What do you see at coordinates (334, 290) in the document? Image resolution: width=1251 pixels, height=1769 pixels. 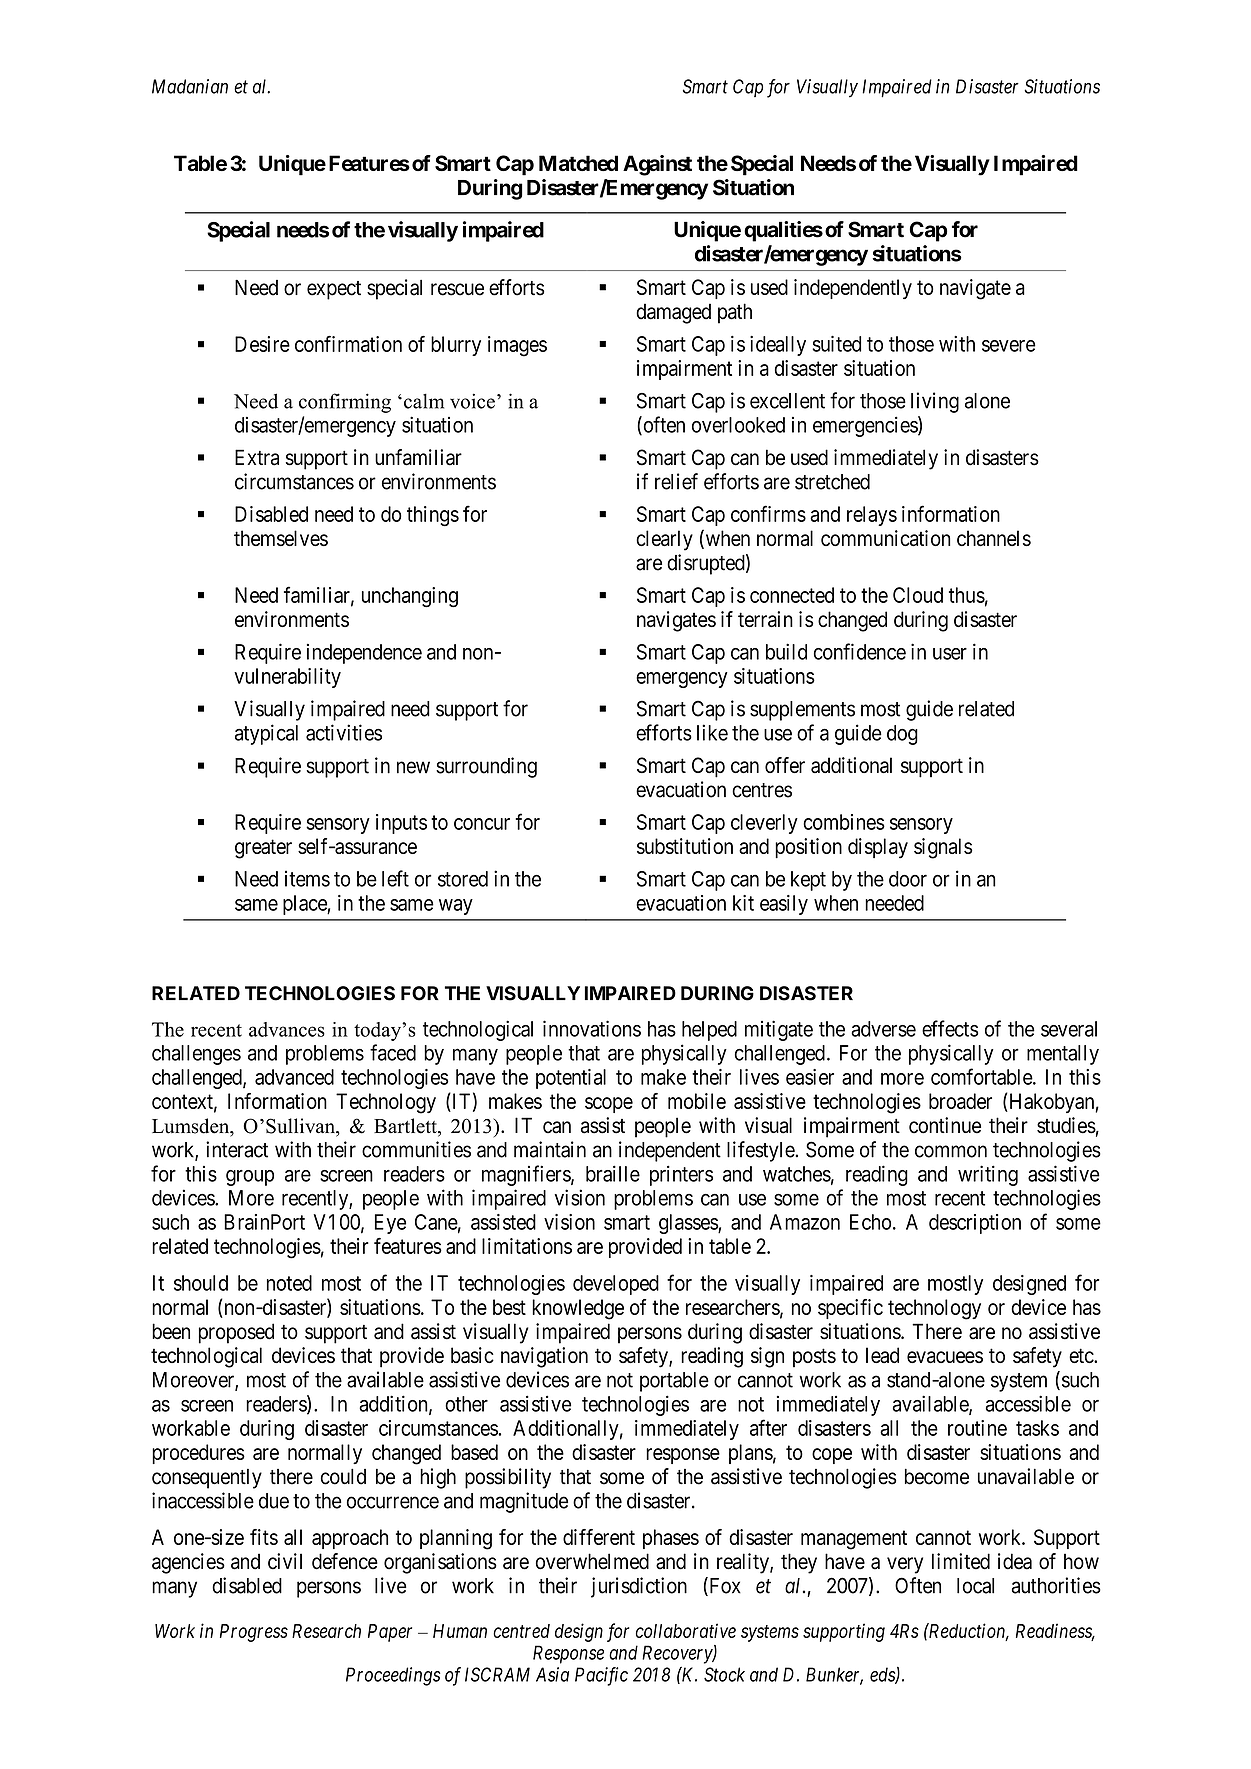 I see `expect` at bounding box center [334, 290].
